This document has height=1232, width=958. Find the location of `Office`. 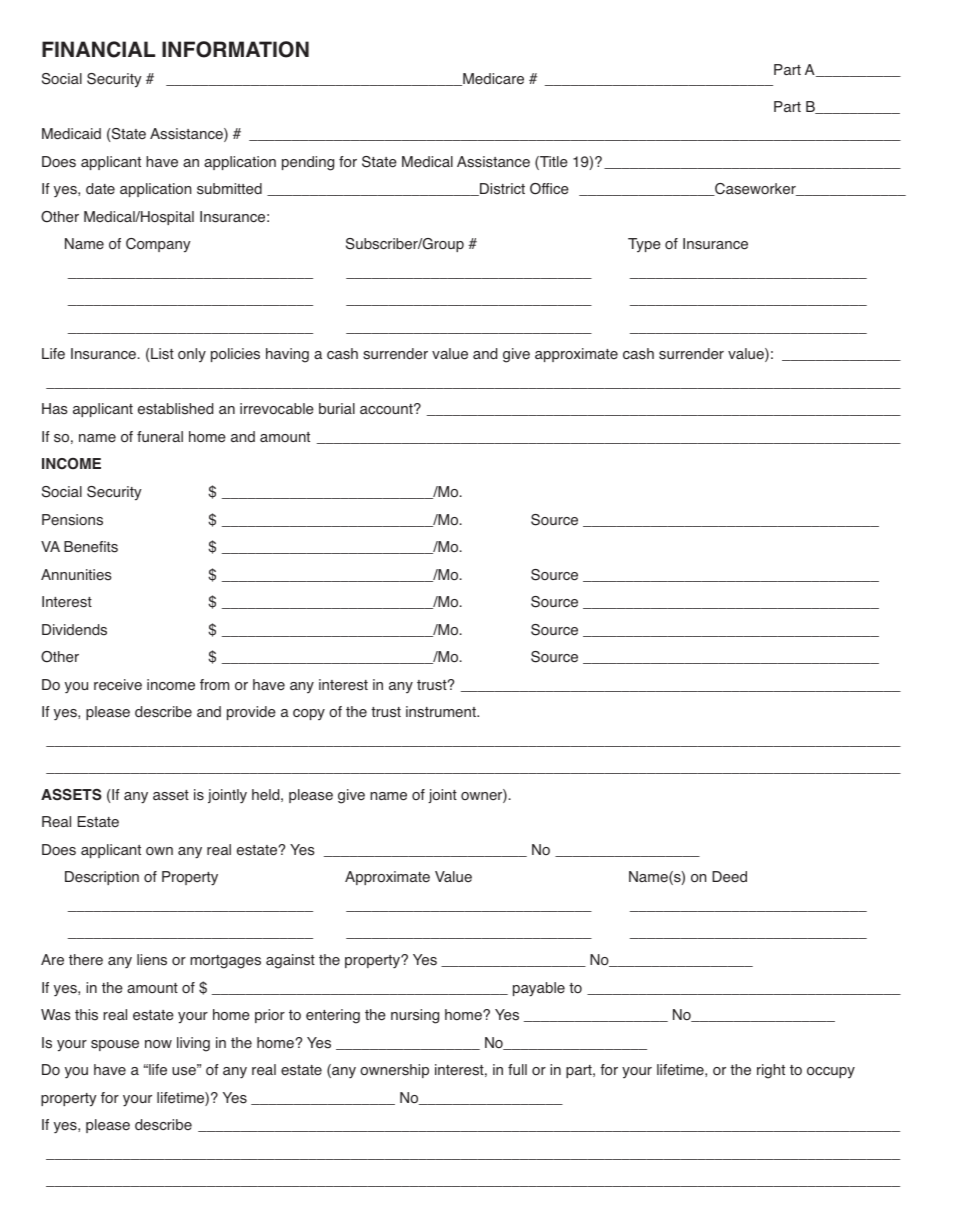

Office is located at coordinates (549, 189).
